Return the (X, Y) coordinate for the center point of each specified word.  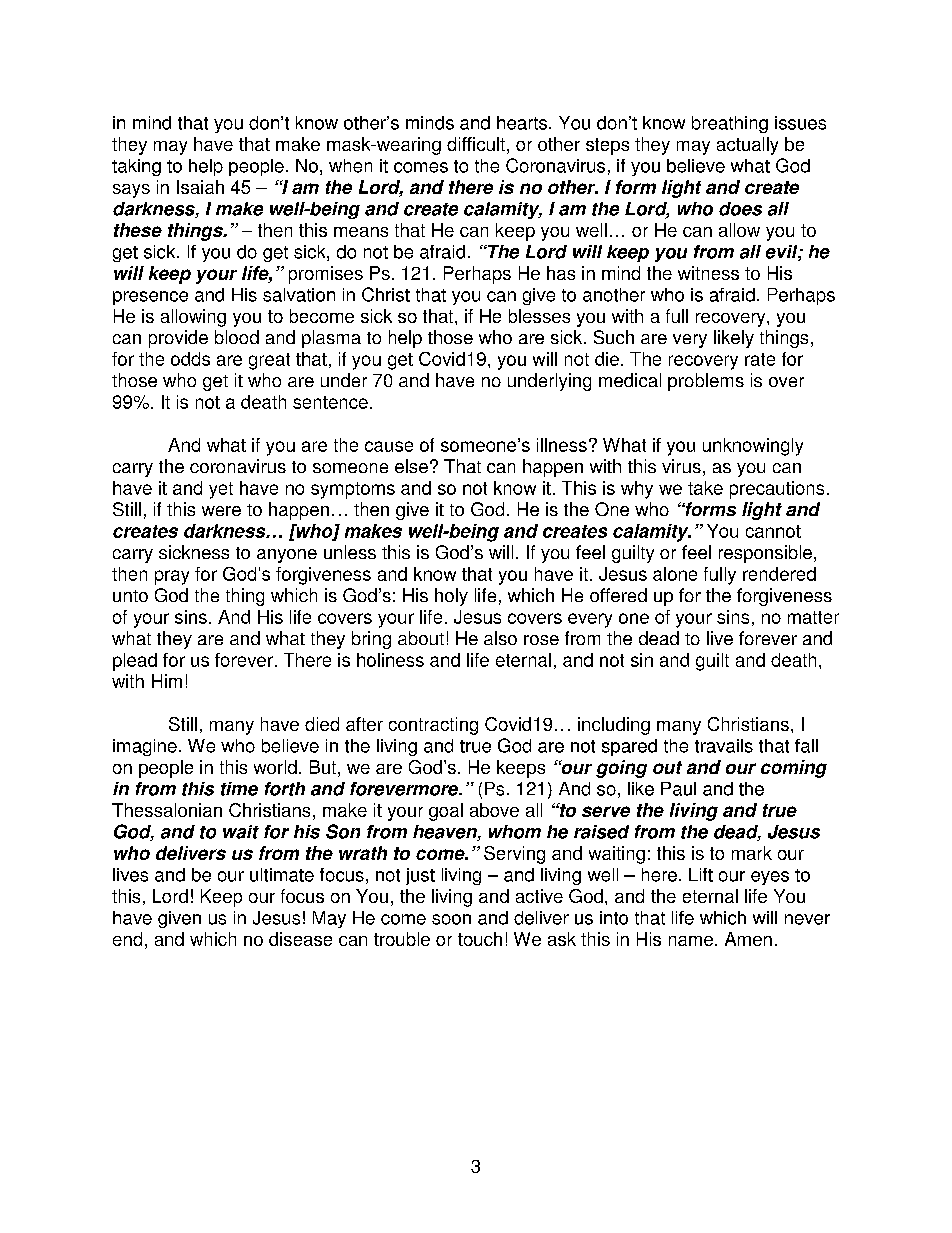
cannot (773, 531)
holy (451, 597)
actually (747, 146)
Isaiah (200, 187)
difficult (476, 144)
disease (300, 939)
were (221, 511)
